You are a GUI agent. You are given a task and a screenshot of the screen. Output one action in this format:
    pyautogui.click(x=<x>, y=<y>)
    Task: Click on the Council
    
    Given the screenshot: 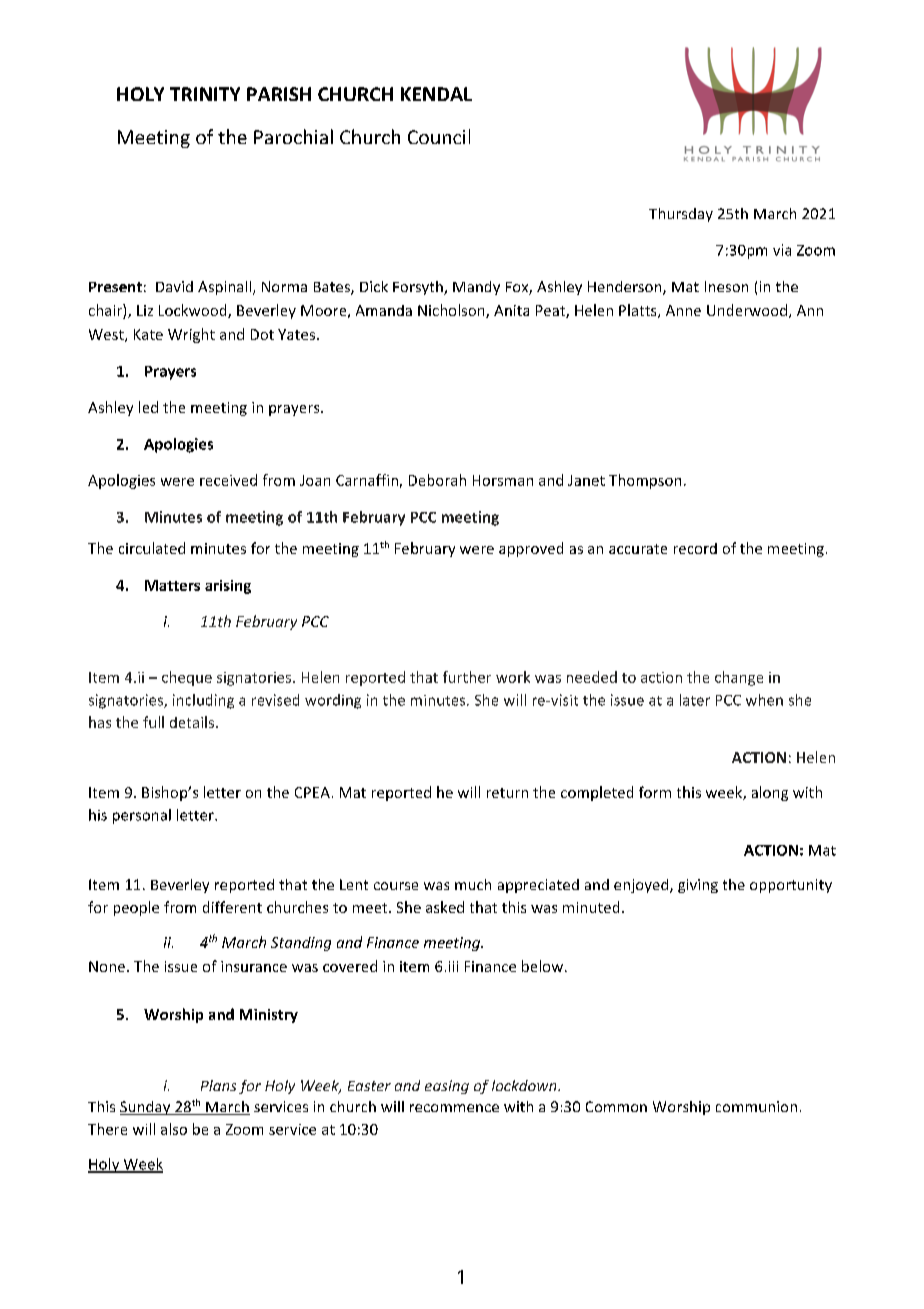 What is the action you would take?
    pyautogui.click(x=439, y=136)
